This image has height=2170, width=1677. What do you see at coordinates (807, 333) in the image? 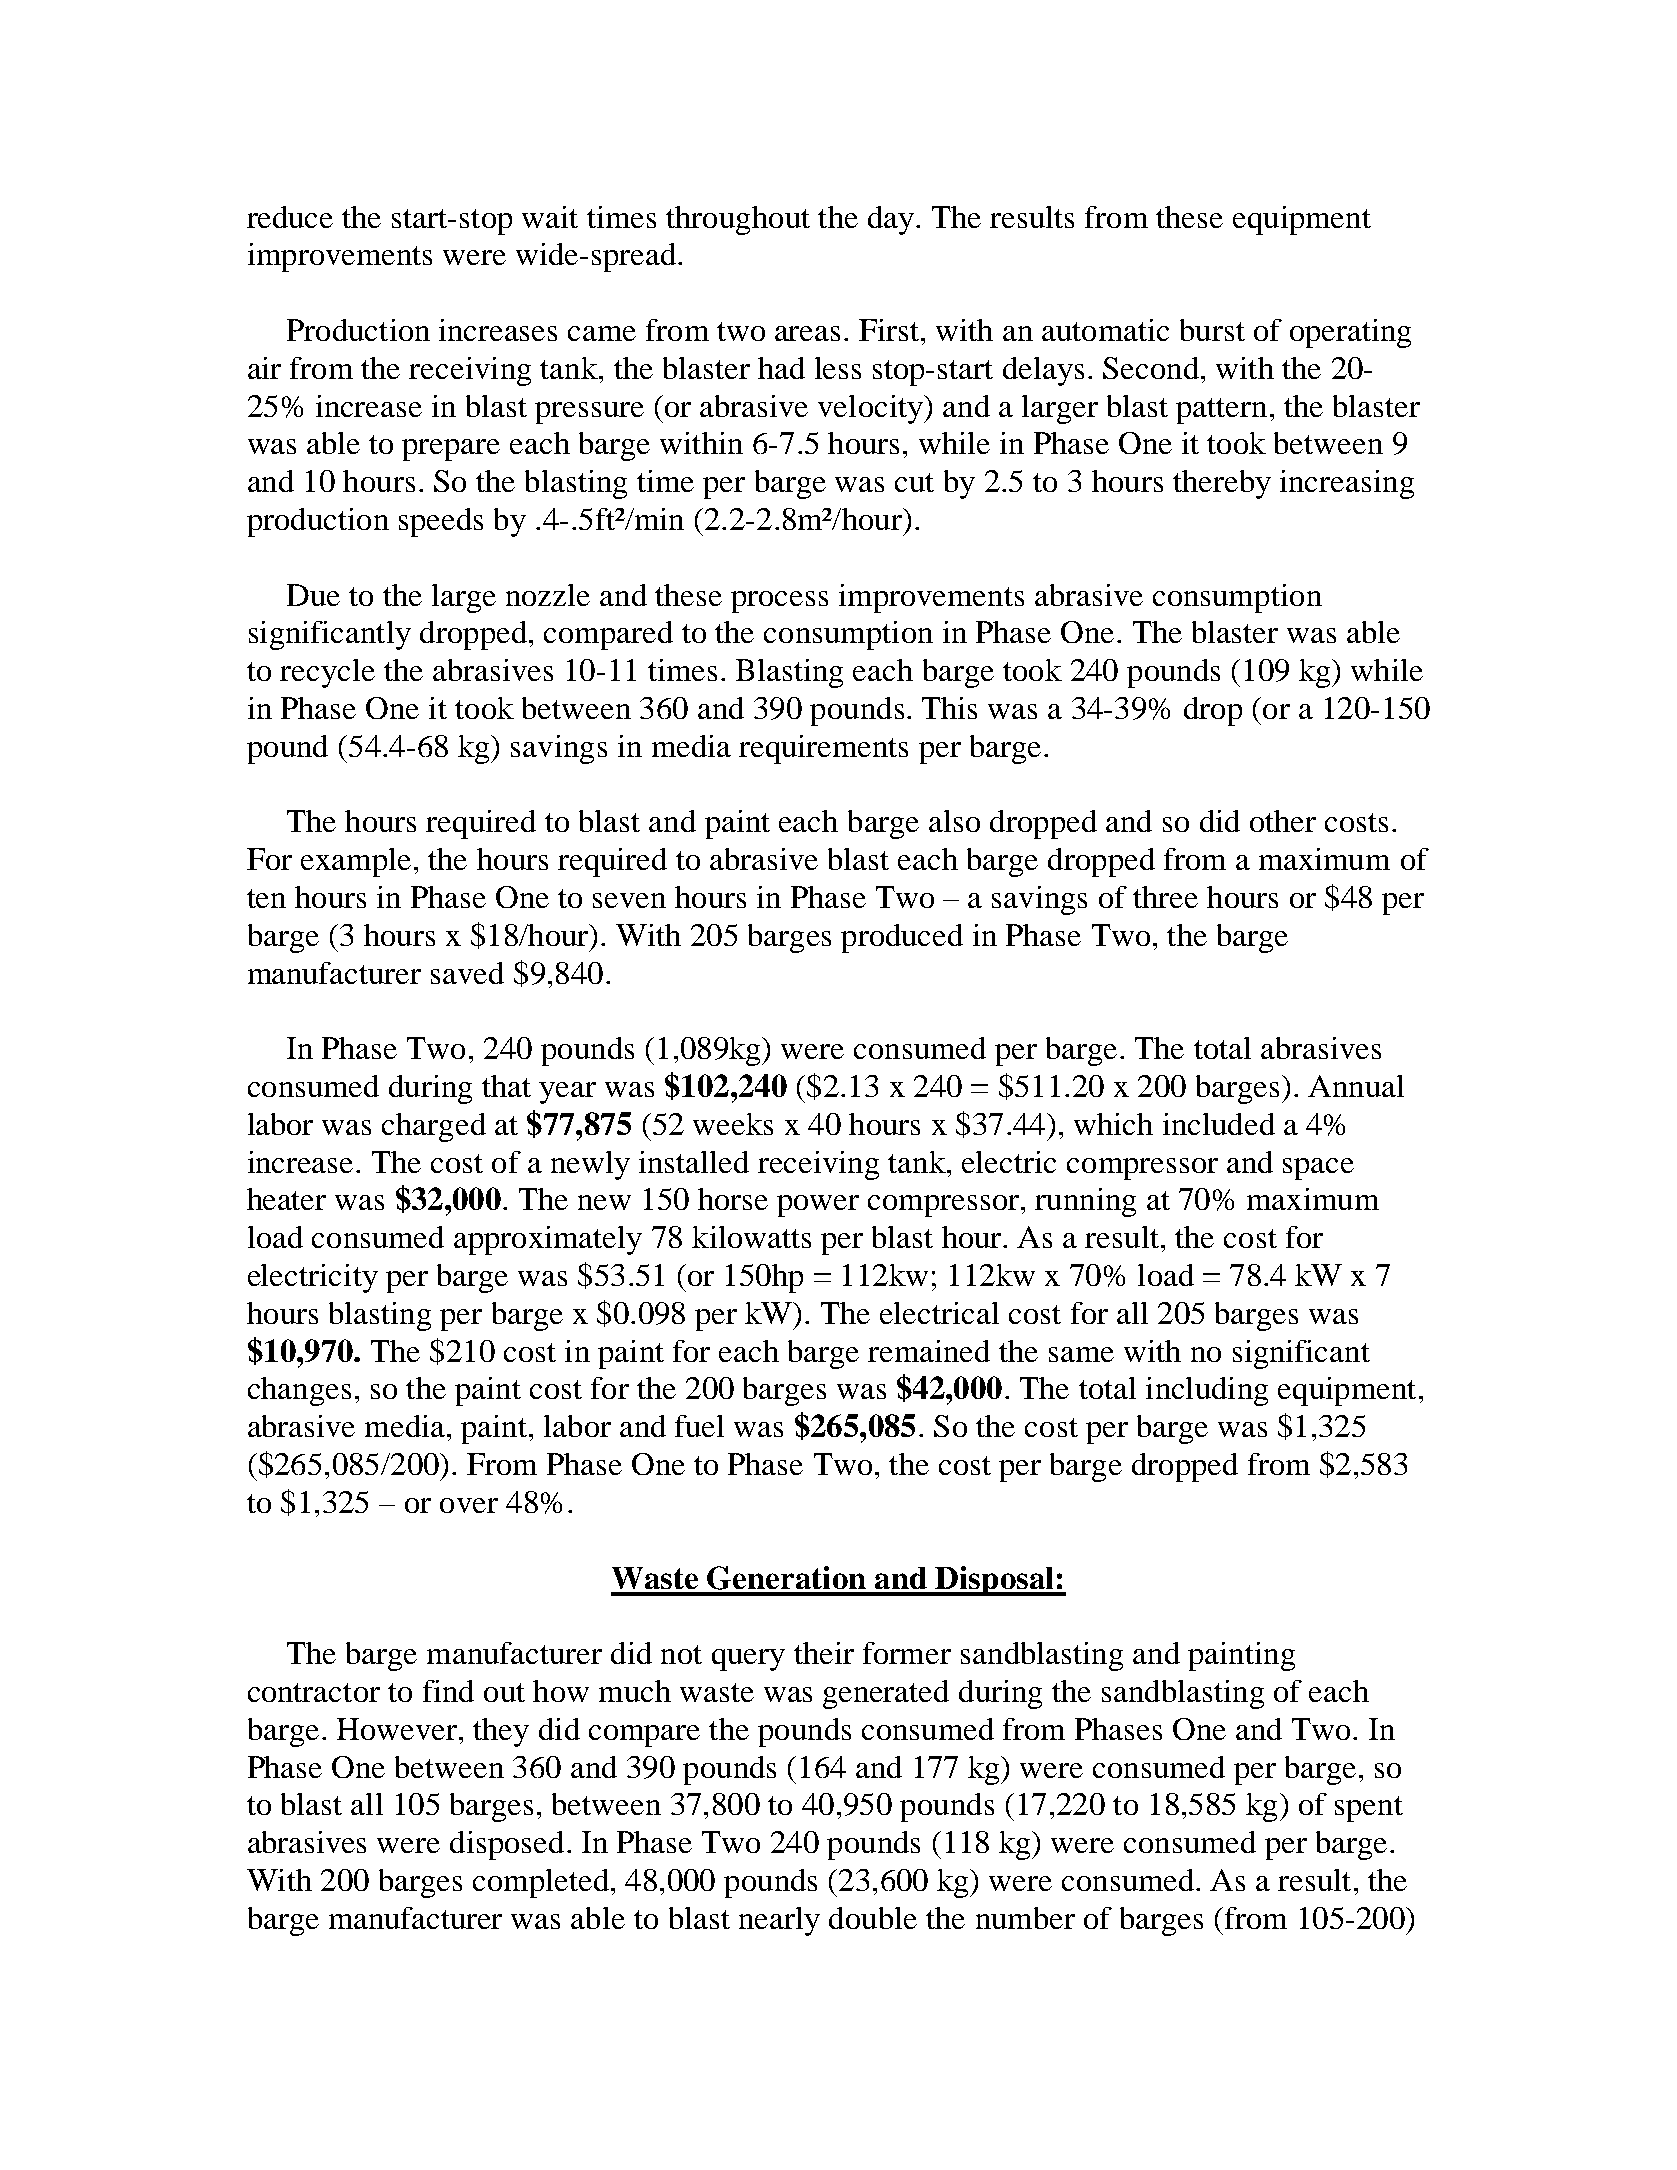
I see `areas` at bounding box center [807, 333].
